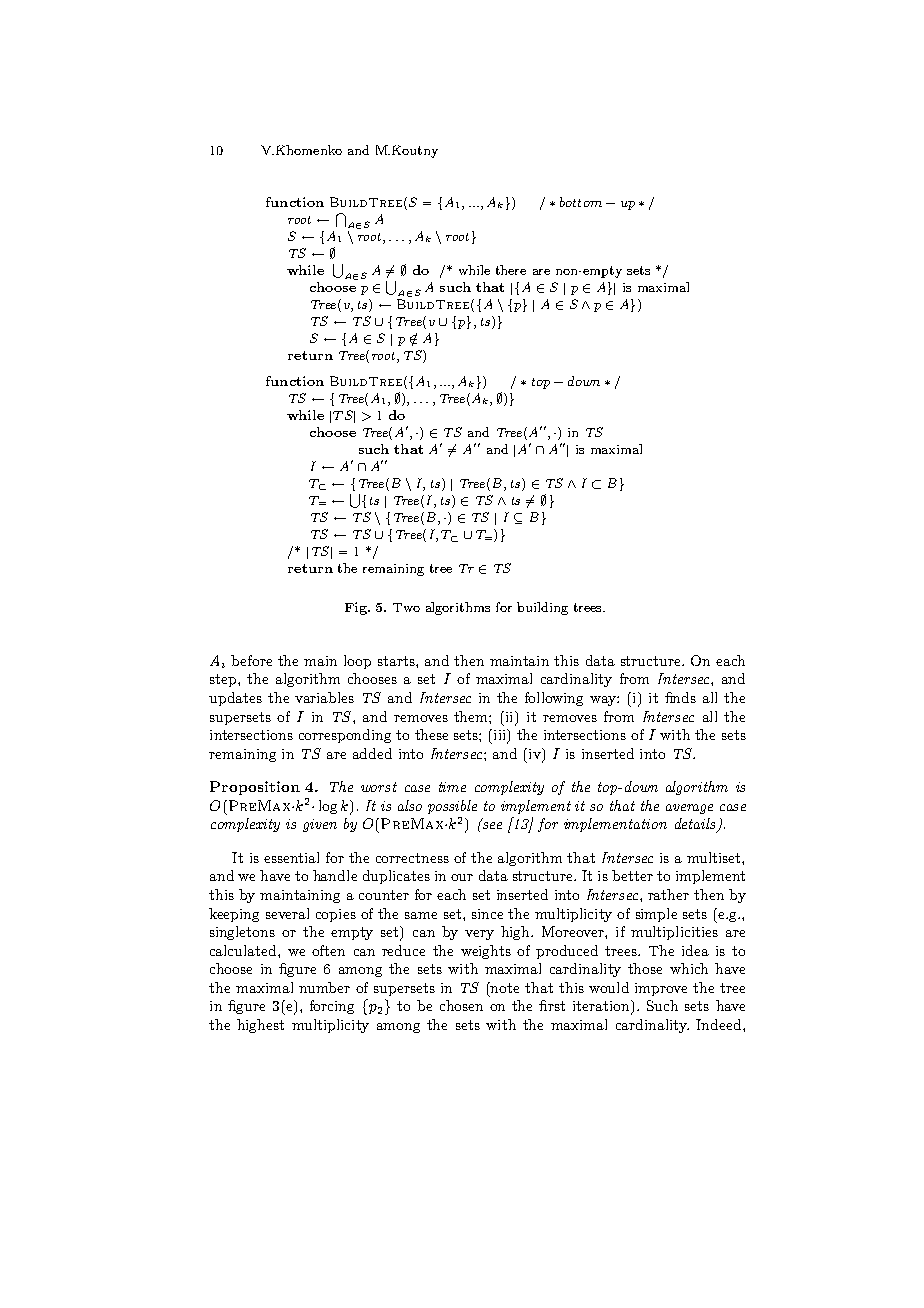 Image resolution: width=924 pixels, height=1308 pixels. I want to click on number, so click(324, 987).
